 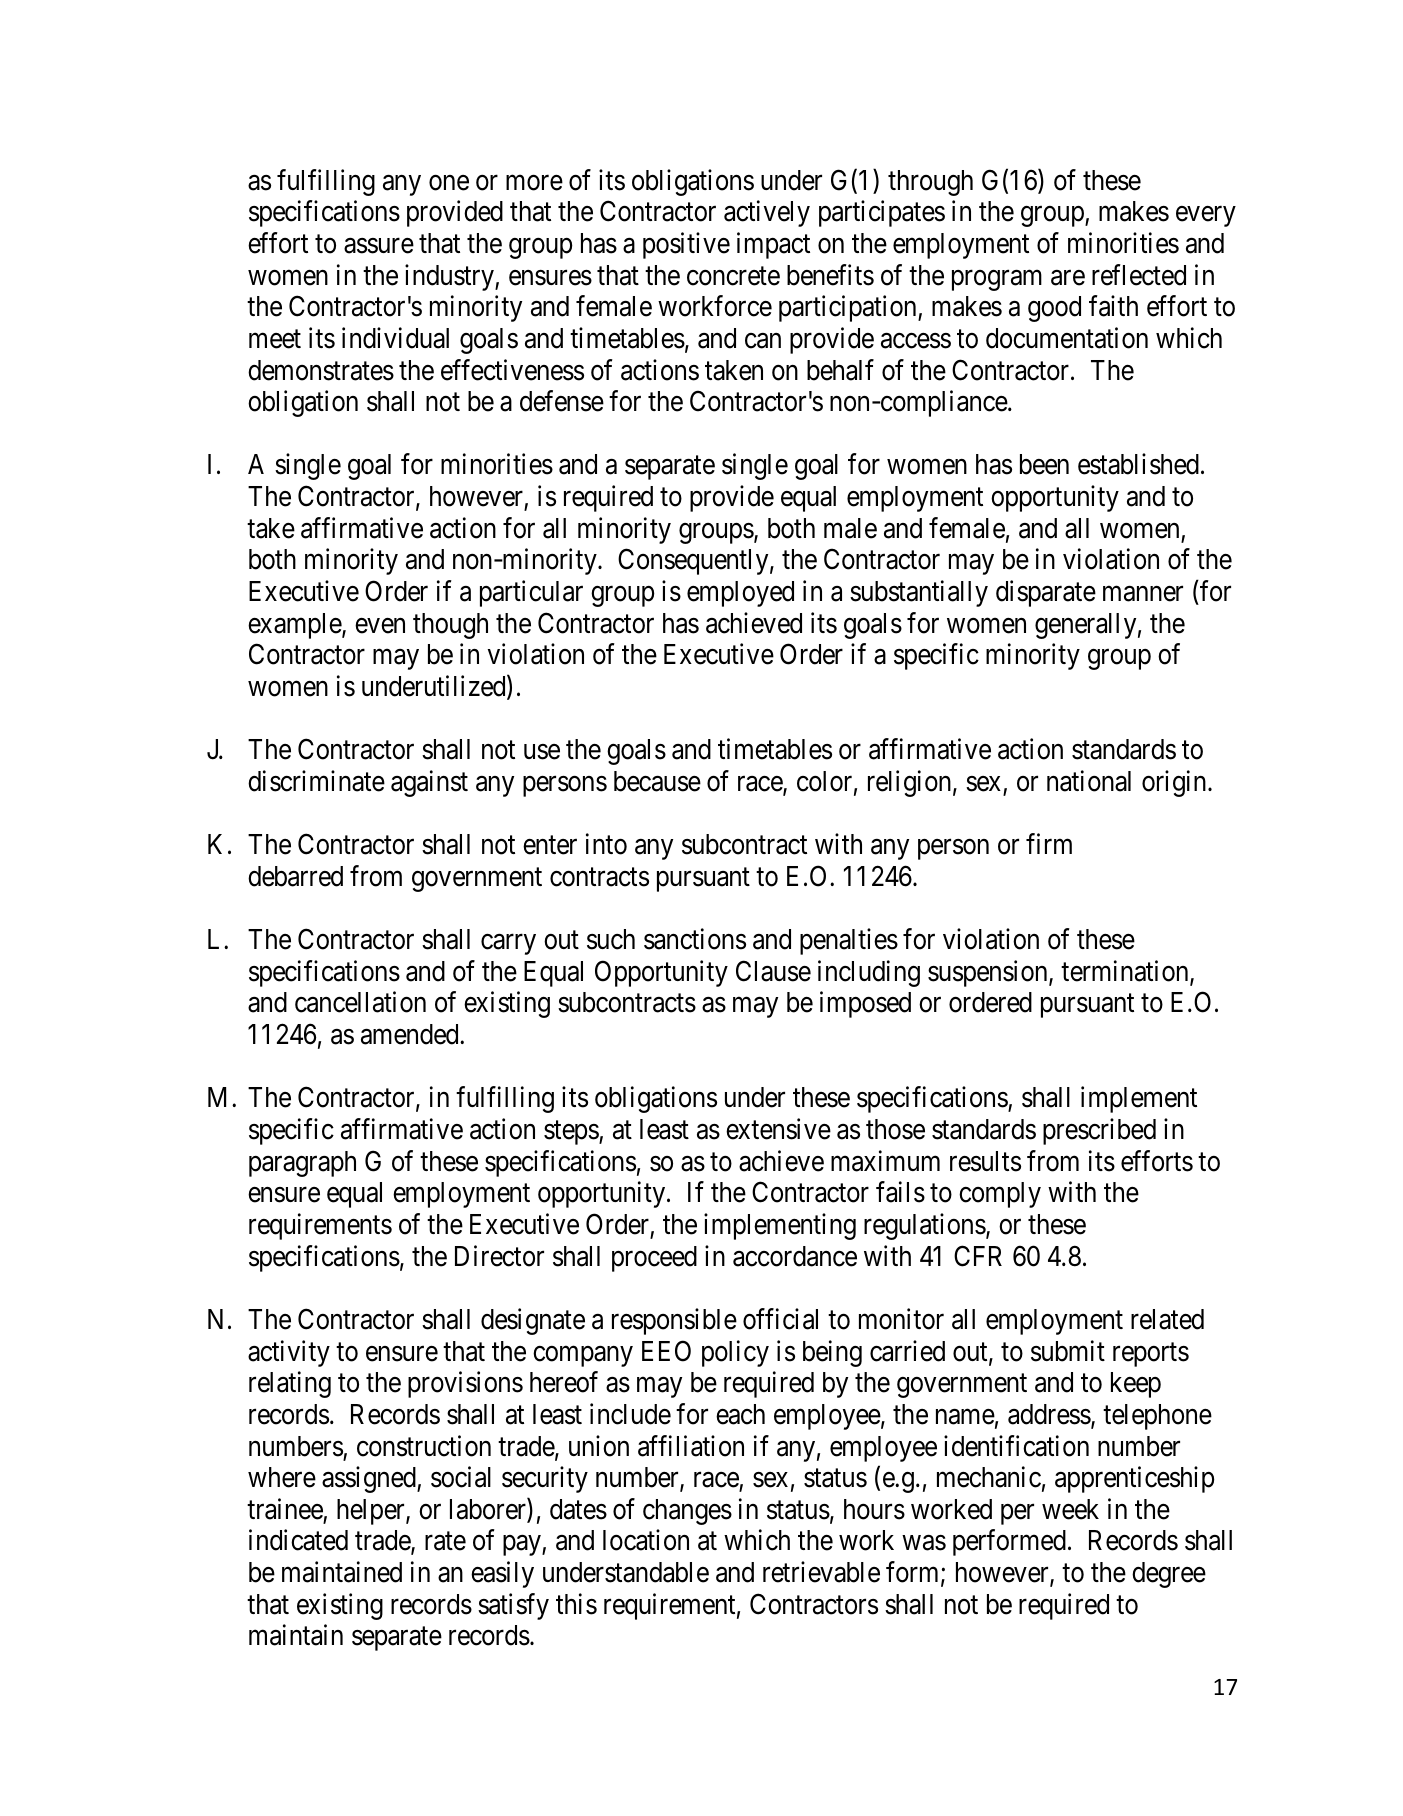 What do you see at coordinates (372, 1512) in the screenshot?
I see `helper` at bounding box center [372, 1512].
